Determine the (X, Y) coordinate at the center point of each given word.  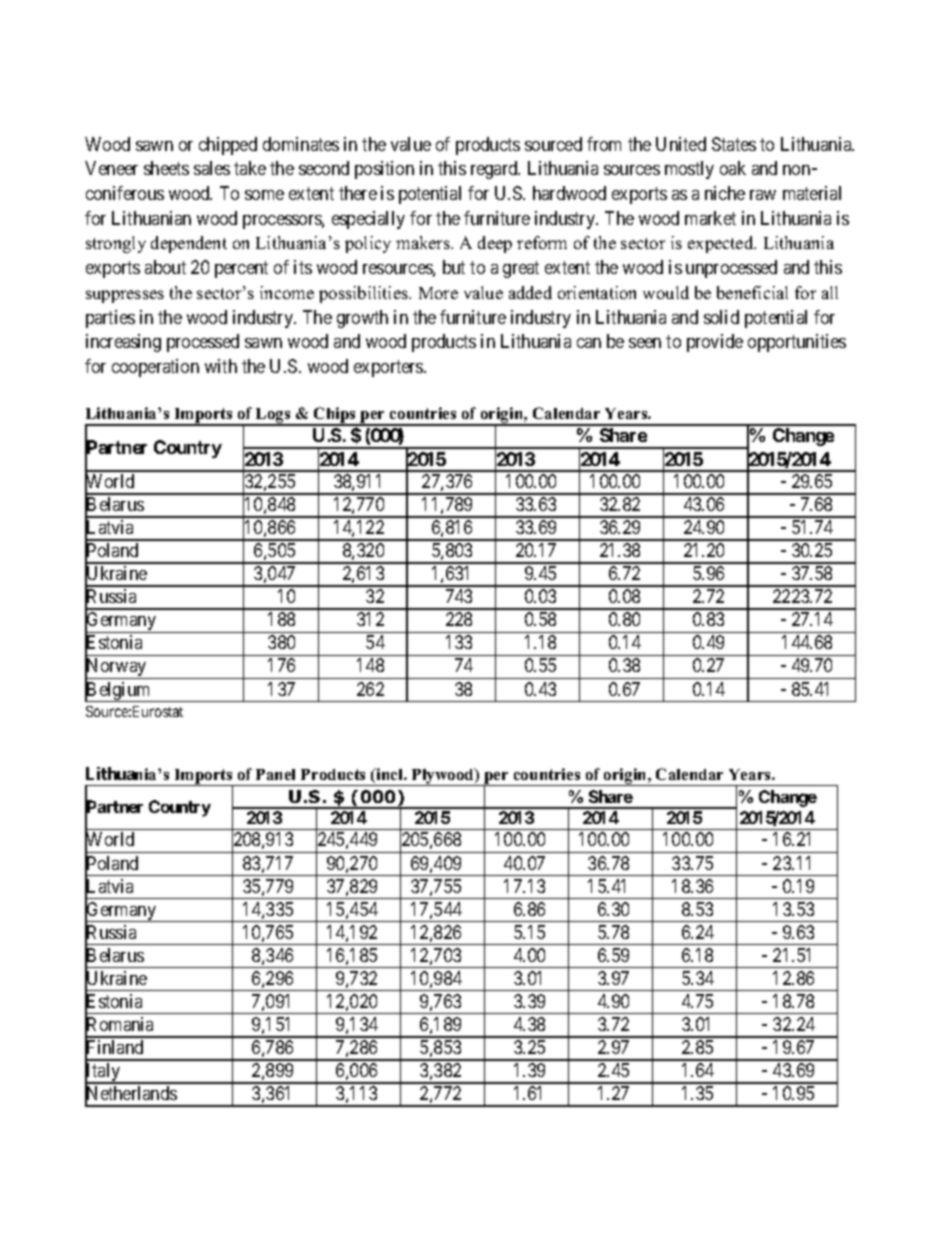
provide (715, 343)
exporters (389, 368)
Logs (273, 416)
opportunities (797, 343)
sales (212, 168)
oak (733, 168)
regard (495, 170)
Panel (275, 774)
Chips (335, 416)
